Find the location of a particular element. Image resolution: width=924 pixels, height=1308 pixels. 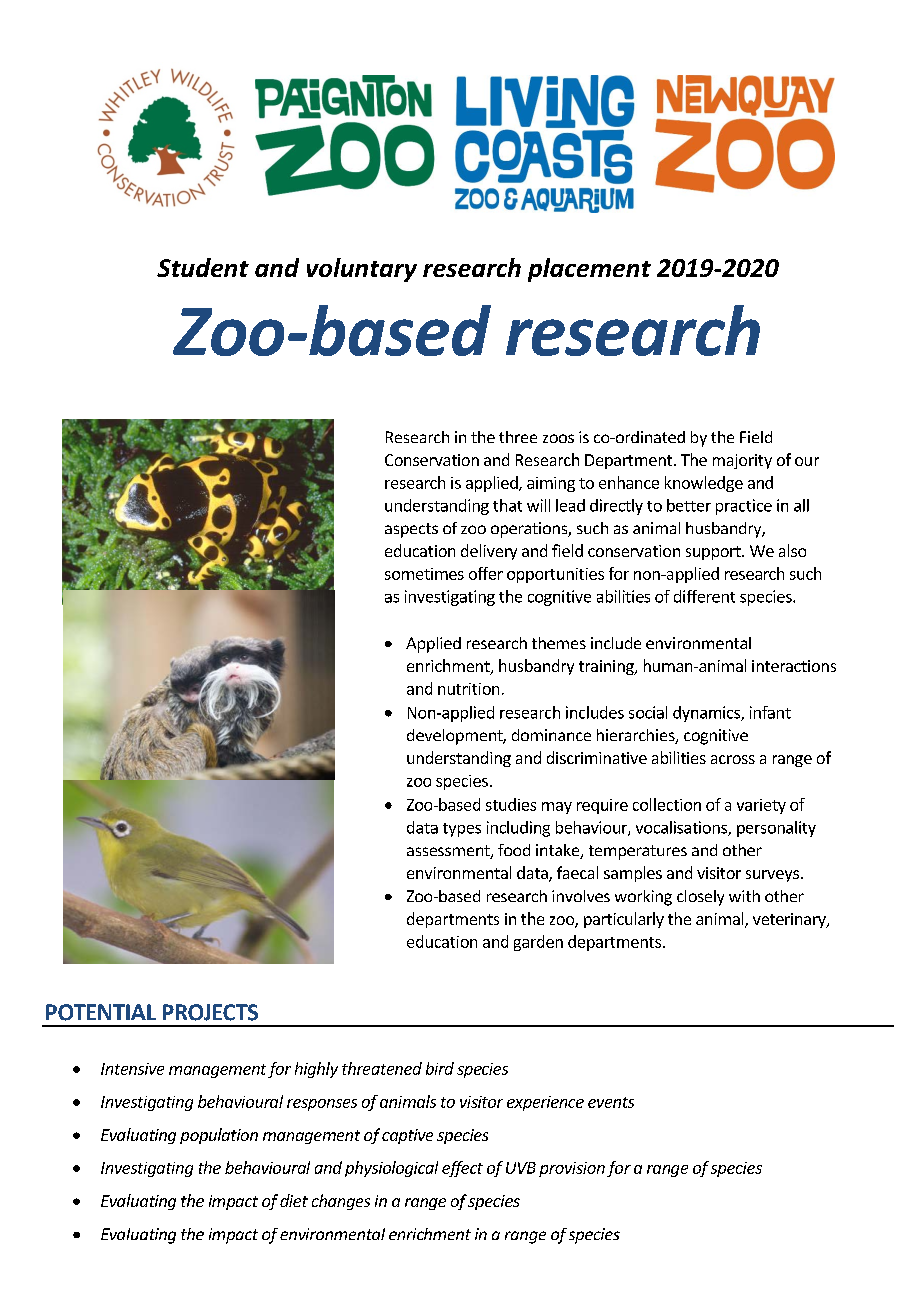

Student is located at coordinates (203, 267).
